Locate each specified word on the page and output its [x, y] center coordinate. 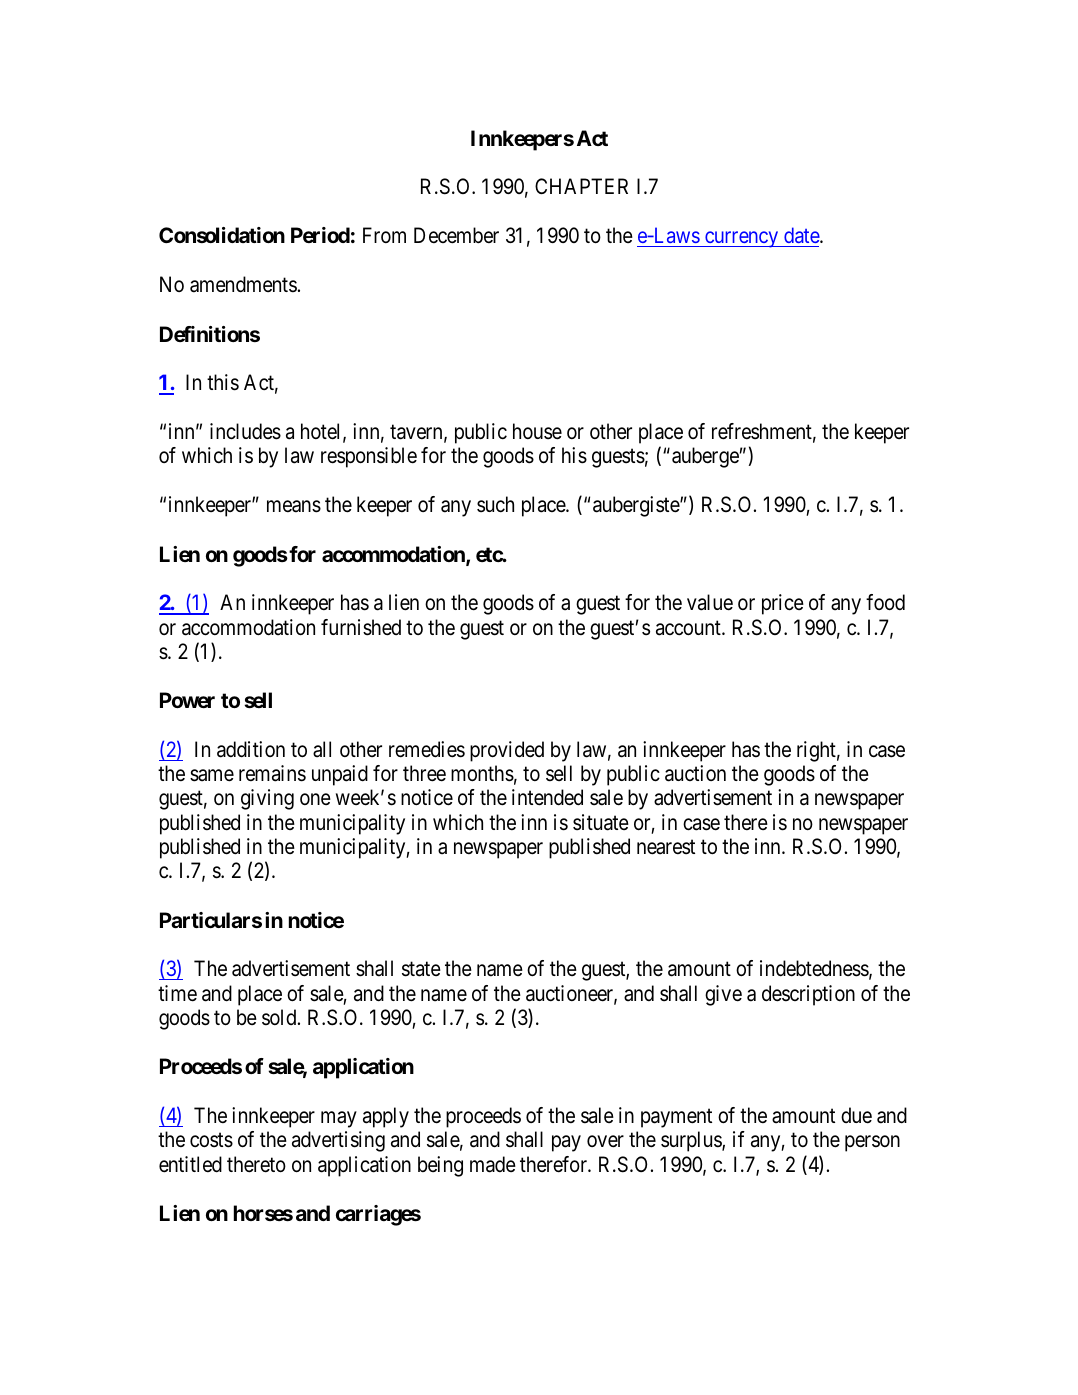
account [689, 628]
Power [187, 700]
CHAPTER [581, 186]
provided [507, 751]
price [783, 604]
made [493, 1164]
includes [245, 431]
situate [601, 822]
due [856, 1115]
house [537, 431]
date [802, 235]
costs [211, 1140]
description [808, 995]
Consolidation [222, 235]
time [177, 993]
